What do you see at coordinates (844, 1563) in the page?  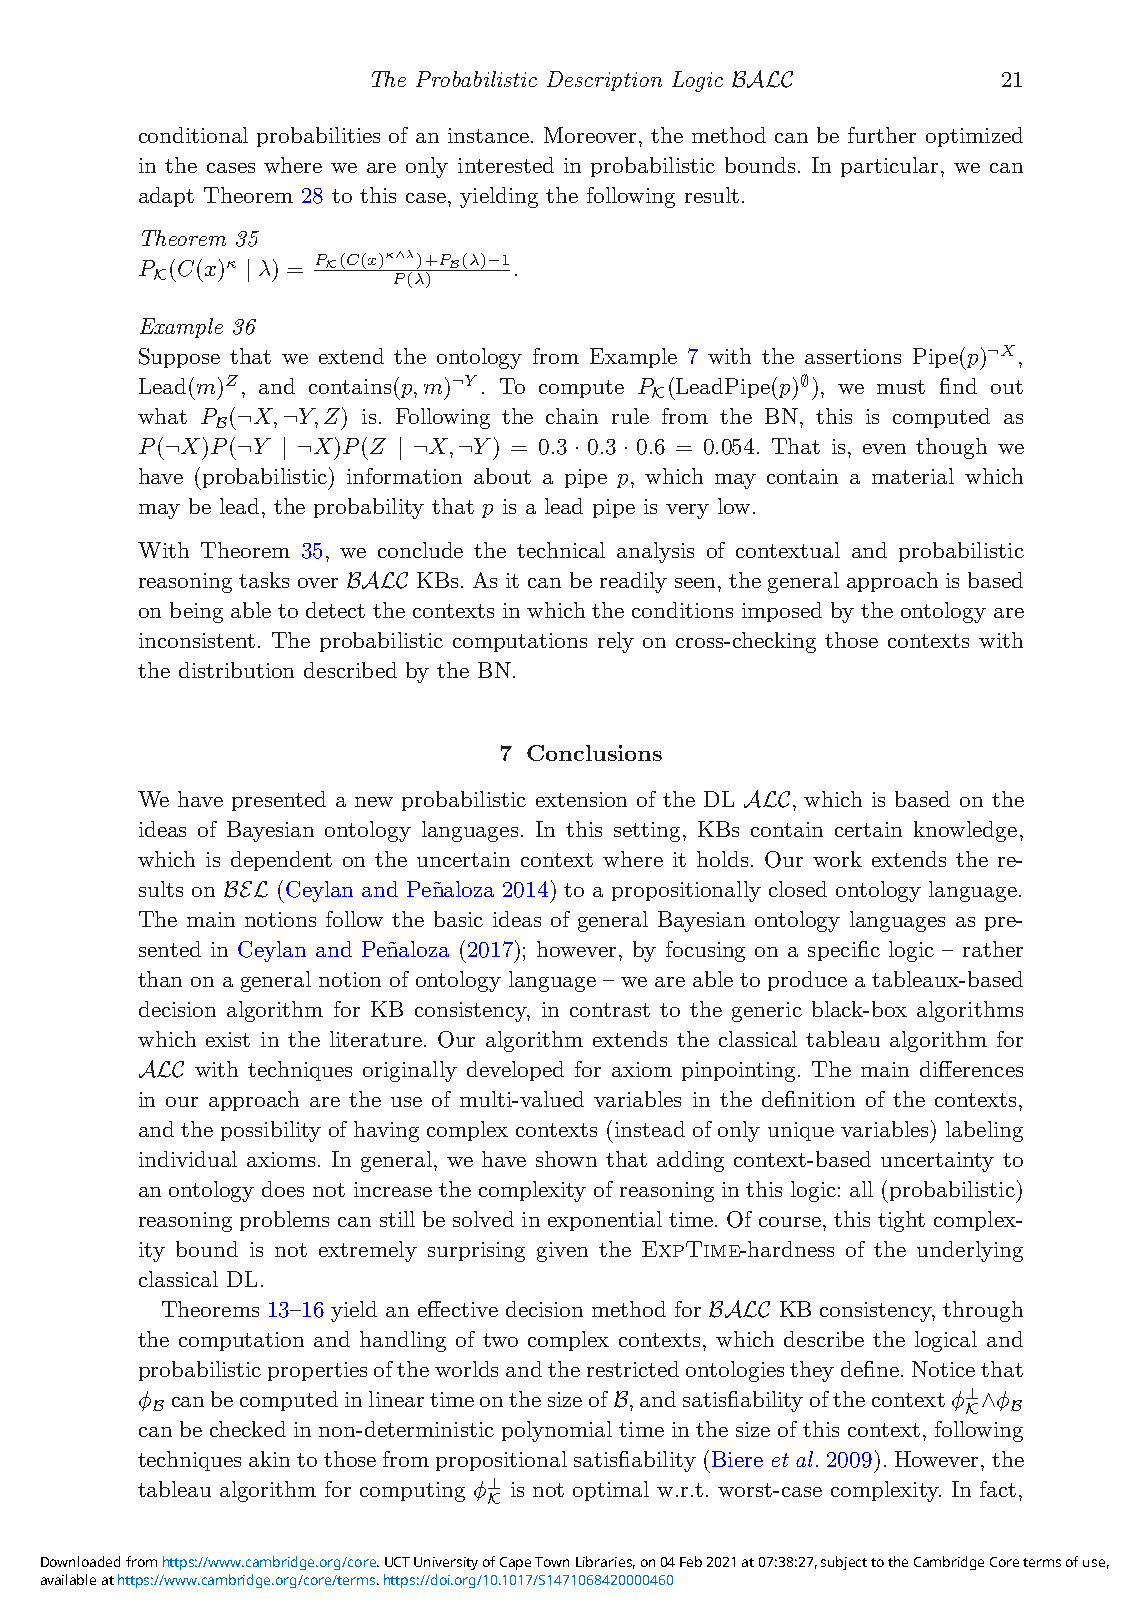 I see `subject` at bounding box center [844, 1563].
